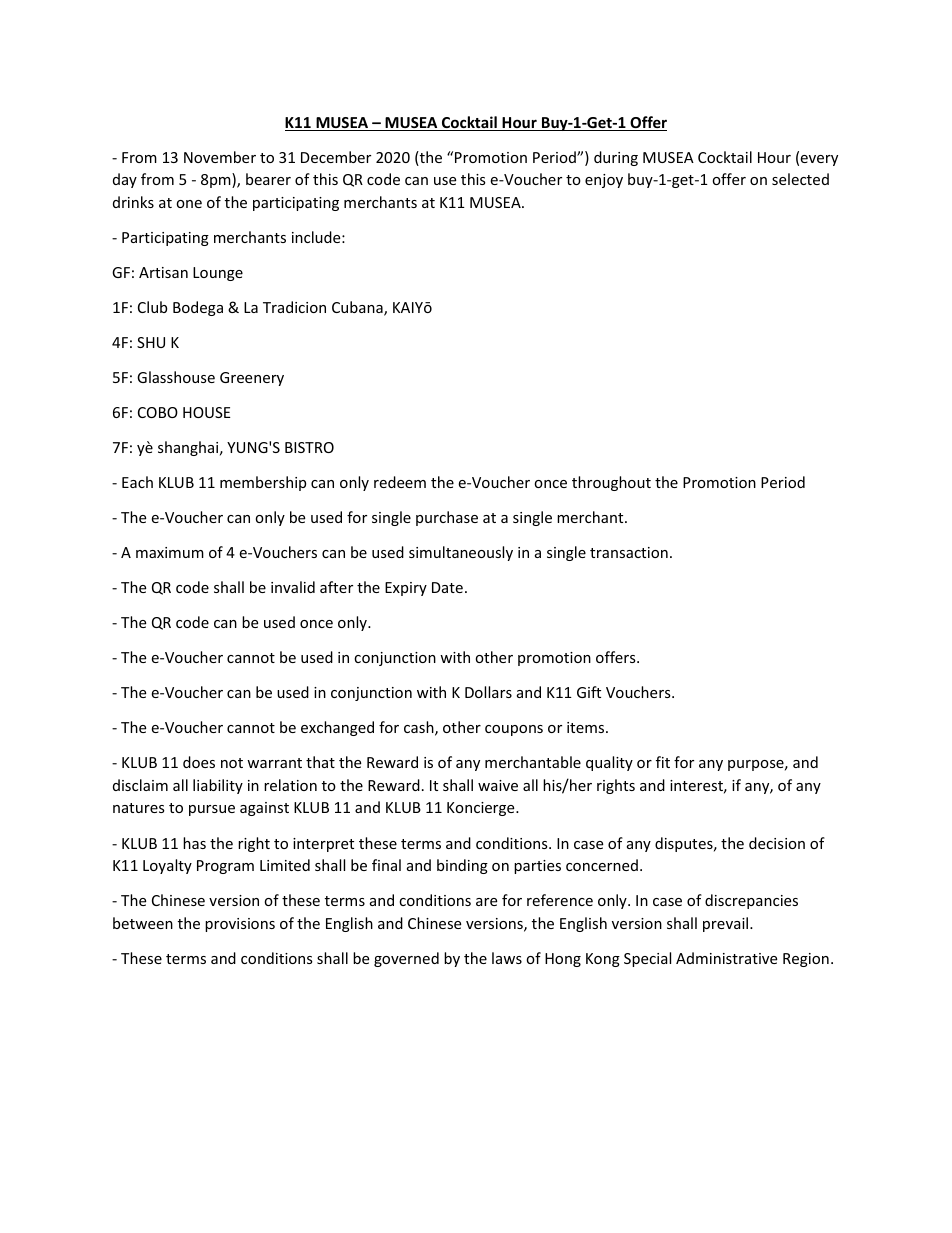 The height and width of the screenshot is (1233, 952). I want to click on throughout, so click(611, 483).
